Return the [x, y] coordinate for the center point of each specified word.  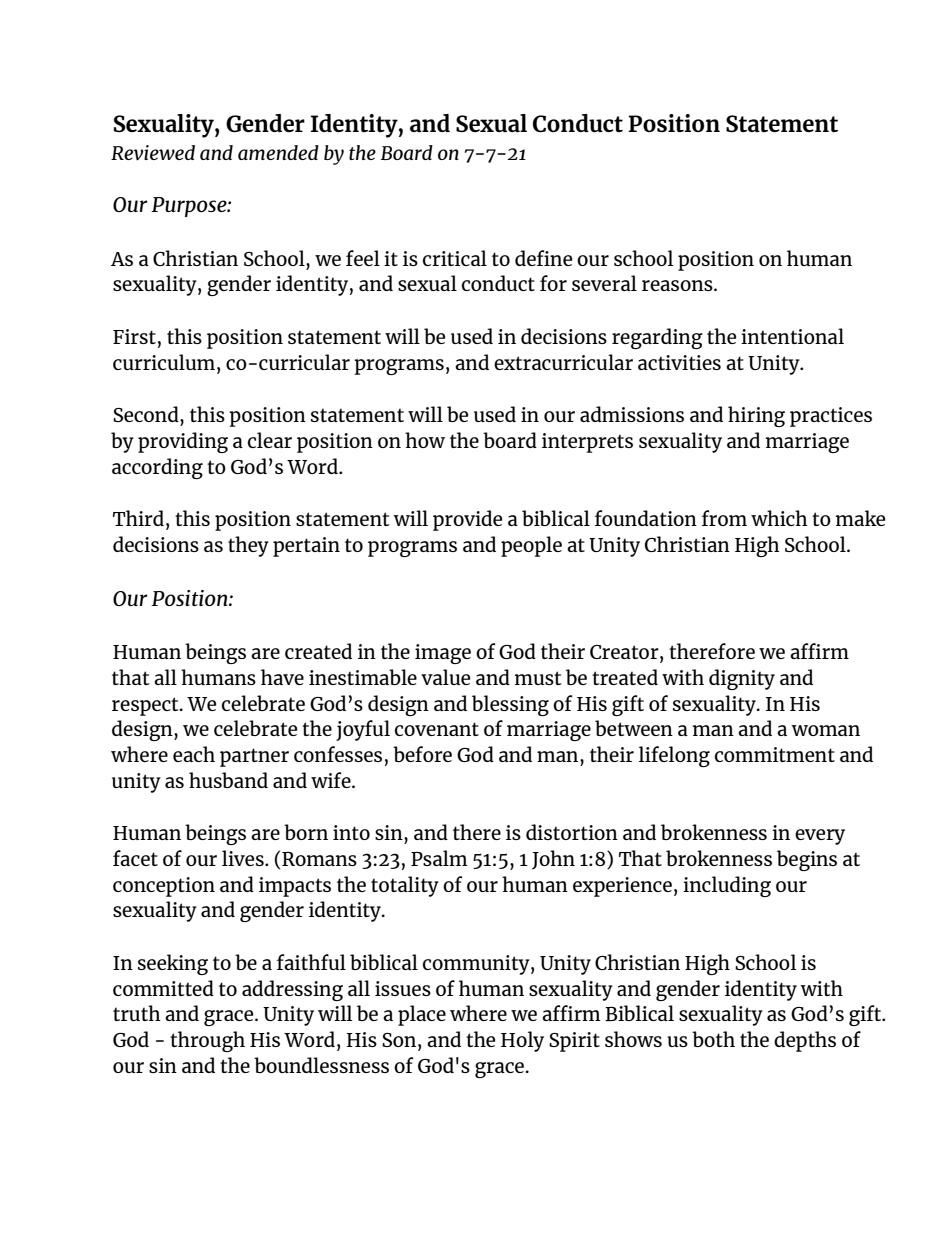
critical [455, 258]
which [779, 518]
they [248, 546]
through [207, 1041]
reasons [678, 285]
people [531, 546]
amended [278, 152]
